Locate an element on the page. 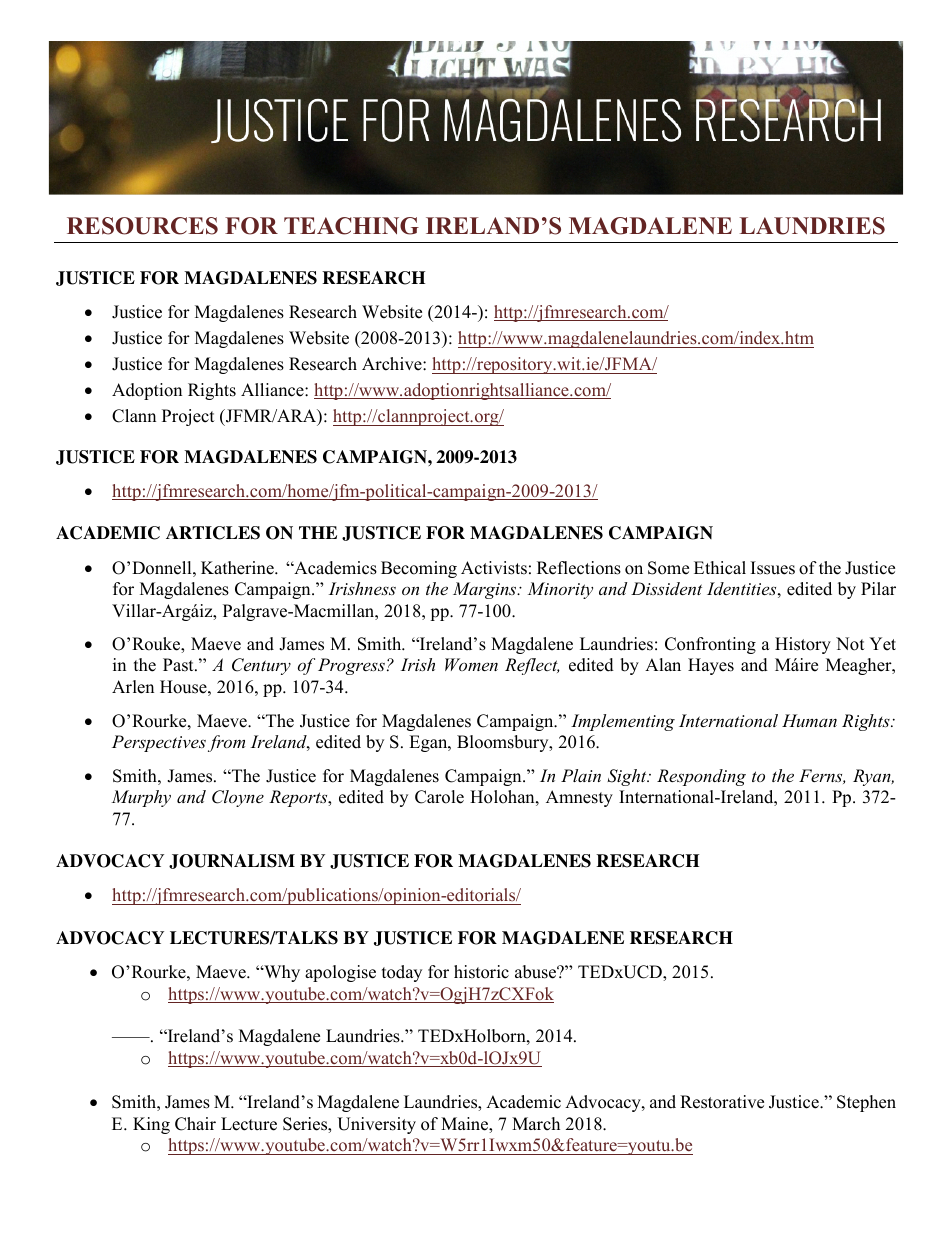  Chair is located at coordinates (195, 1124).
